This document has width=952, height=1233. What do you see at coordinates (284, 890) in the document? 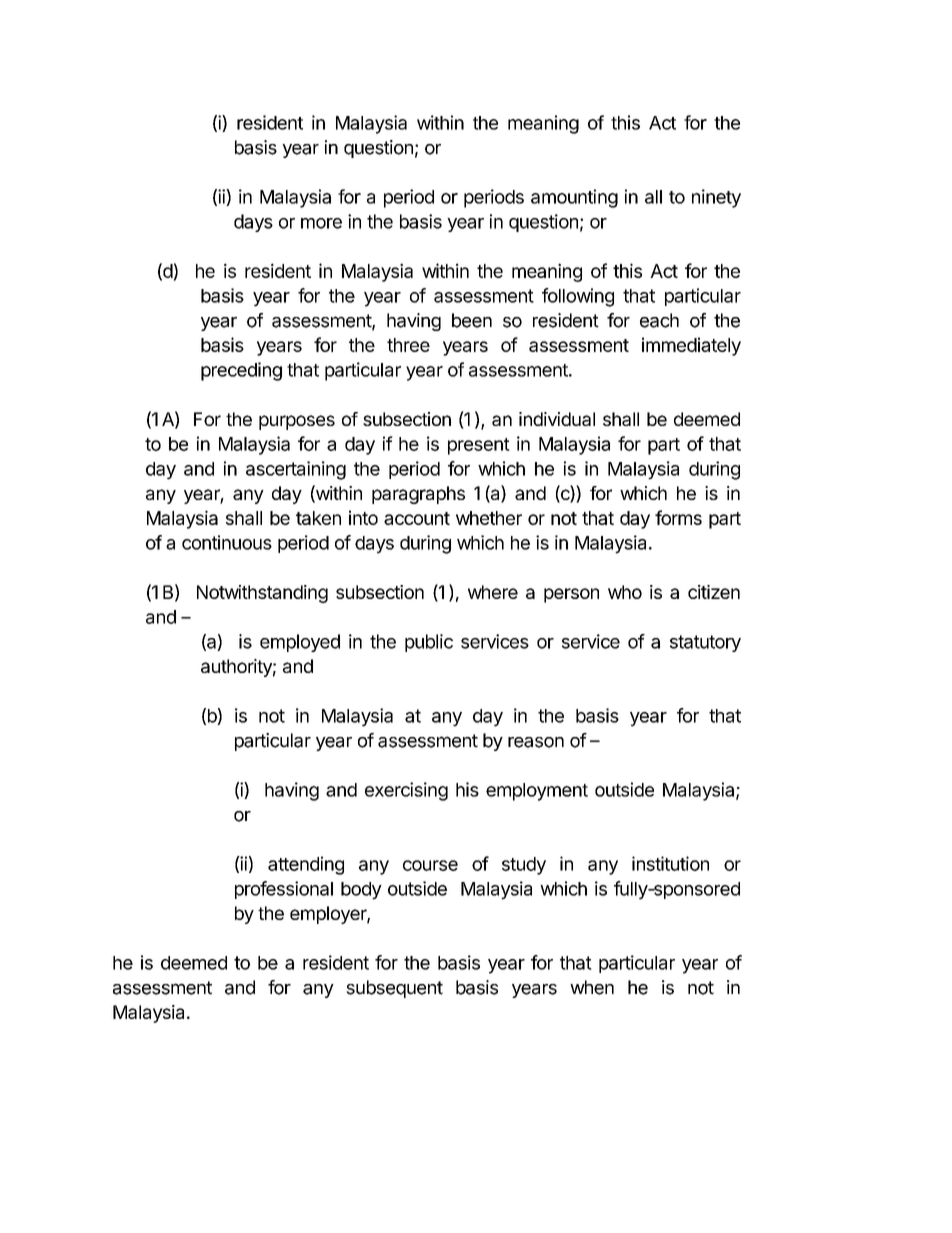
I see `professional` at bounding box center [284, 890].
